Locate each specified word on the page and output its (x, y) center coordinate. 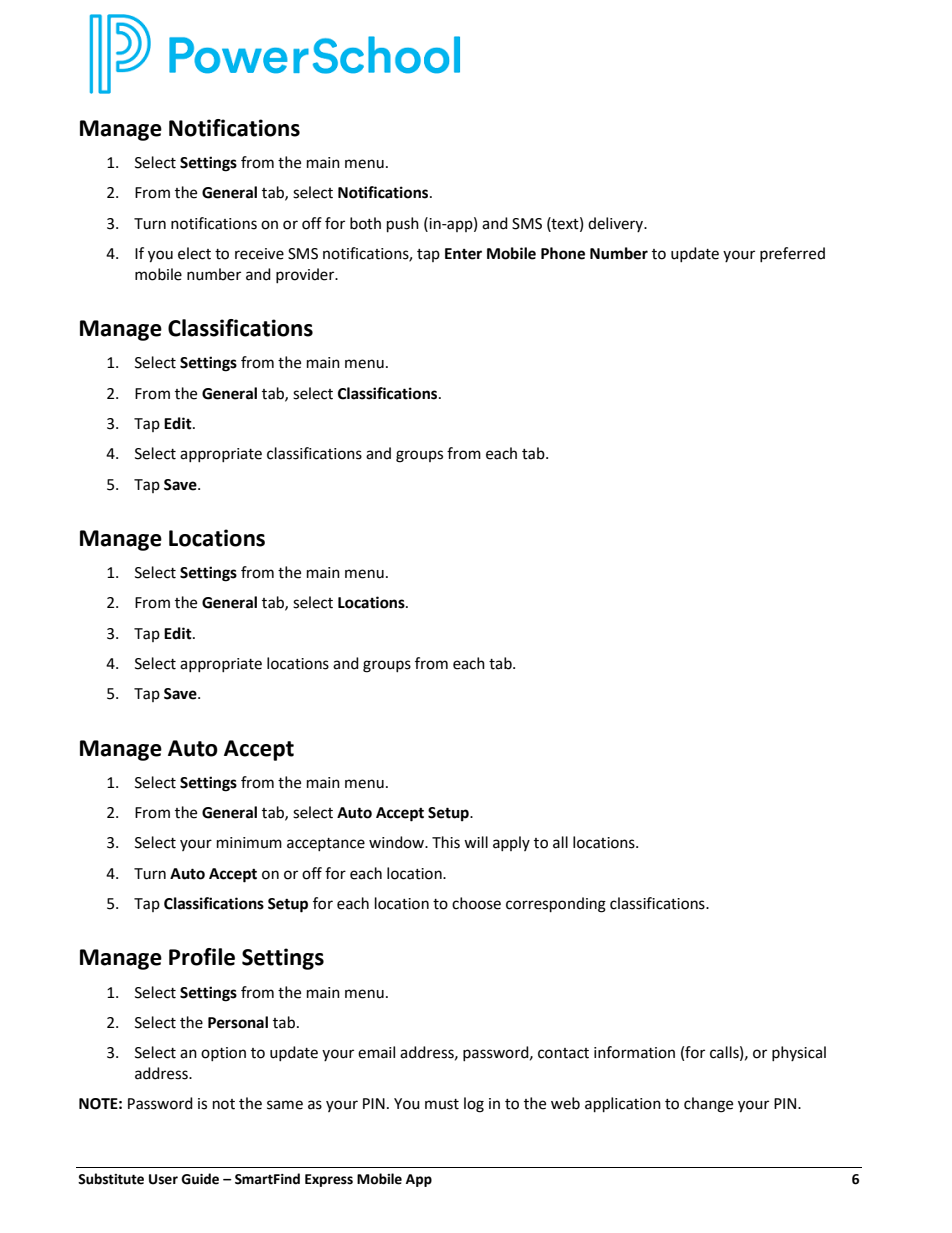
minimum (249, 843)
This (446, 842)
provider (306, 275)
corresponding (556, 905)
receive (259, 254)
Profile (202, 957)
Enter (463, 254)
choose (476, 903)
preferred (792, 254)
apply (511, 843)
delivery (617, 224)
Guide (200, 1179)
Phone (563, 253)
